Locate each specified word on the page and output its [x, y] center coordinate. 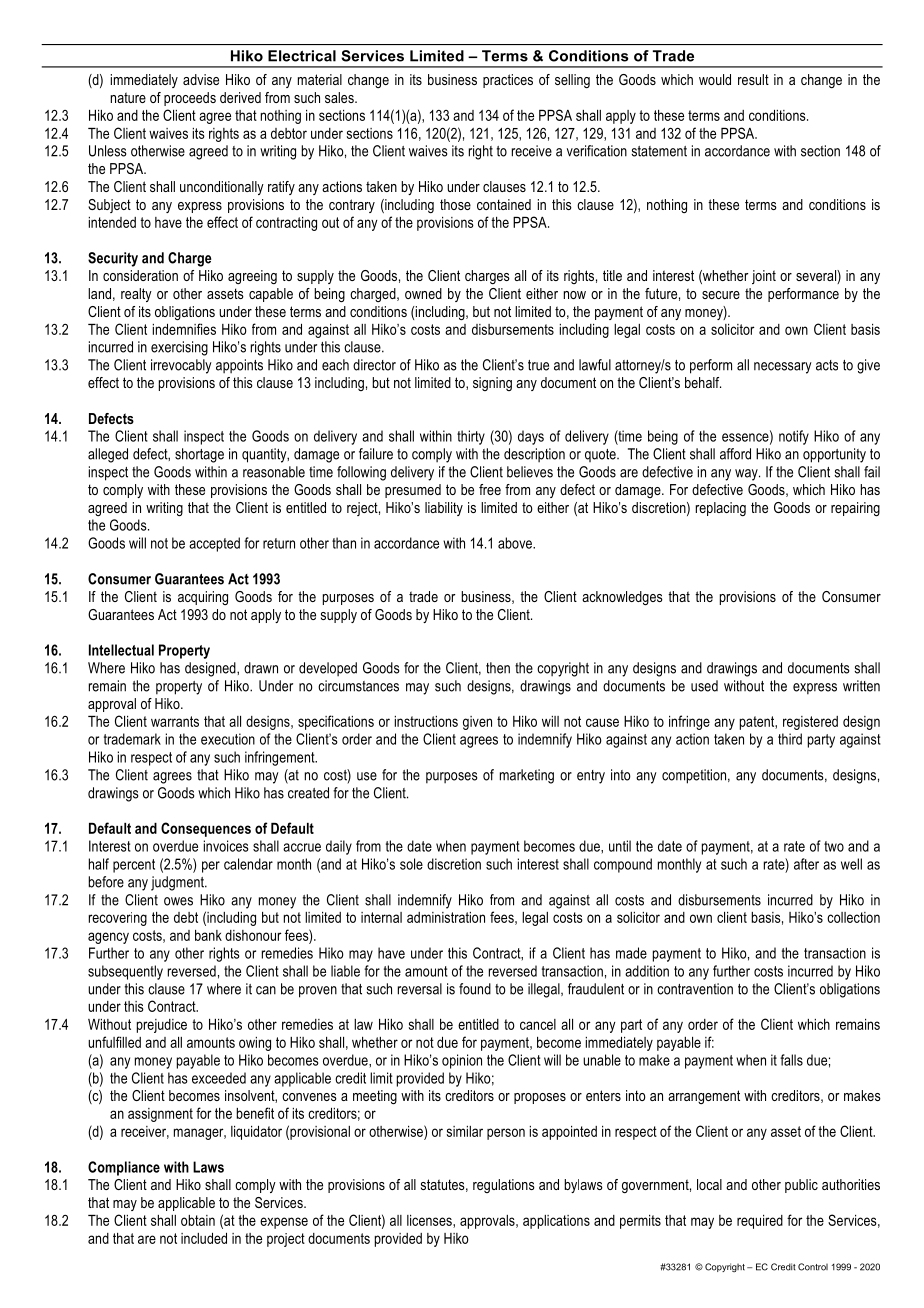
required [760, 1222]
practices [508, 81]
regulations [504, 1186]
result [753, 79]
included [204, 1238]
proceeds [190, 99]
